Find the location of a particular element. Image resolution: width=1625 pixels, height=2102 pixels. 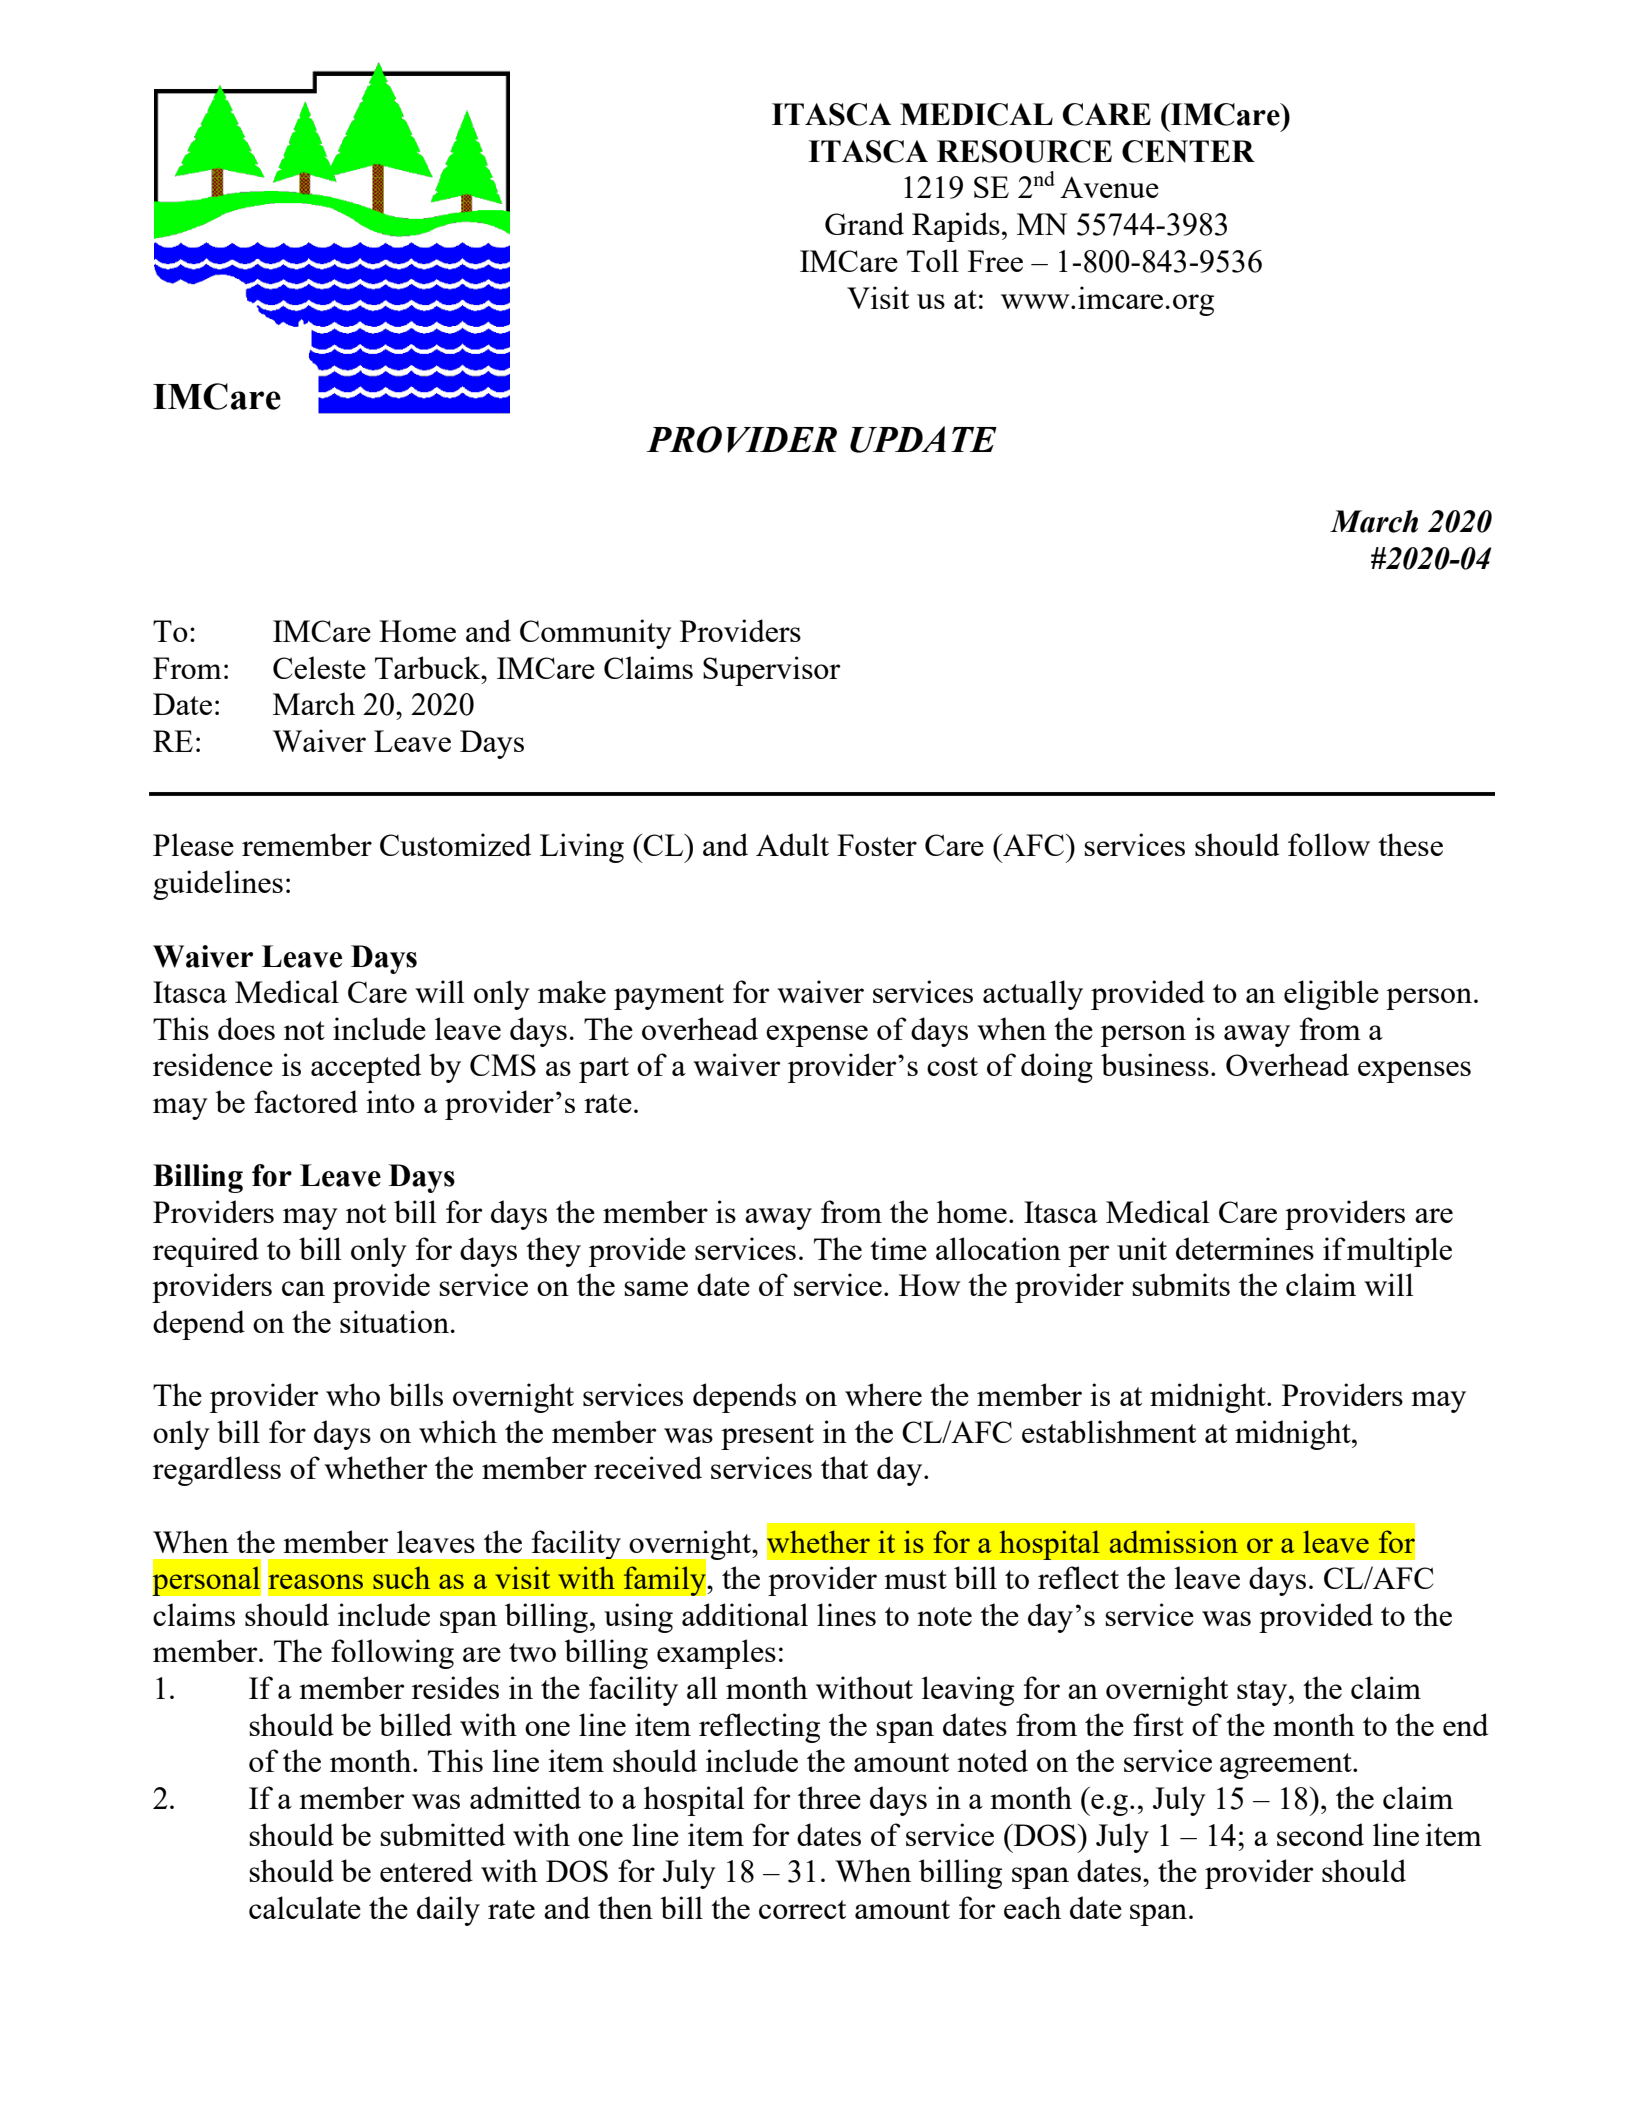

payment is located at coordinates (669, 997).
